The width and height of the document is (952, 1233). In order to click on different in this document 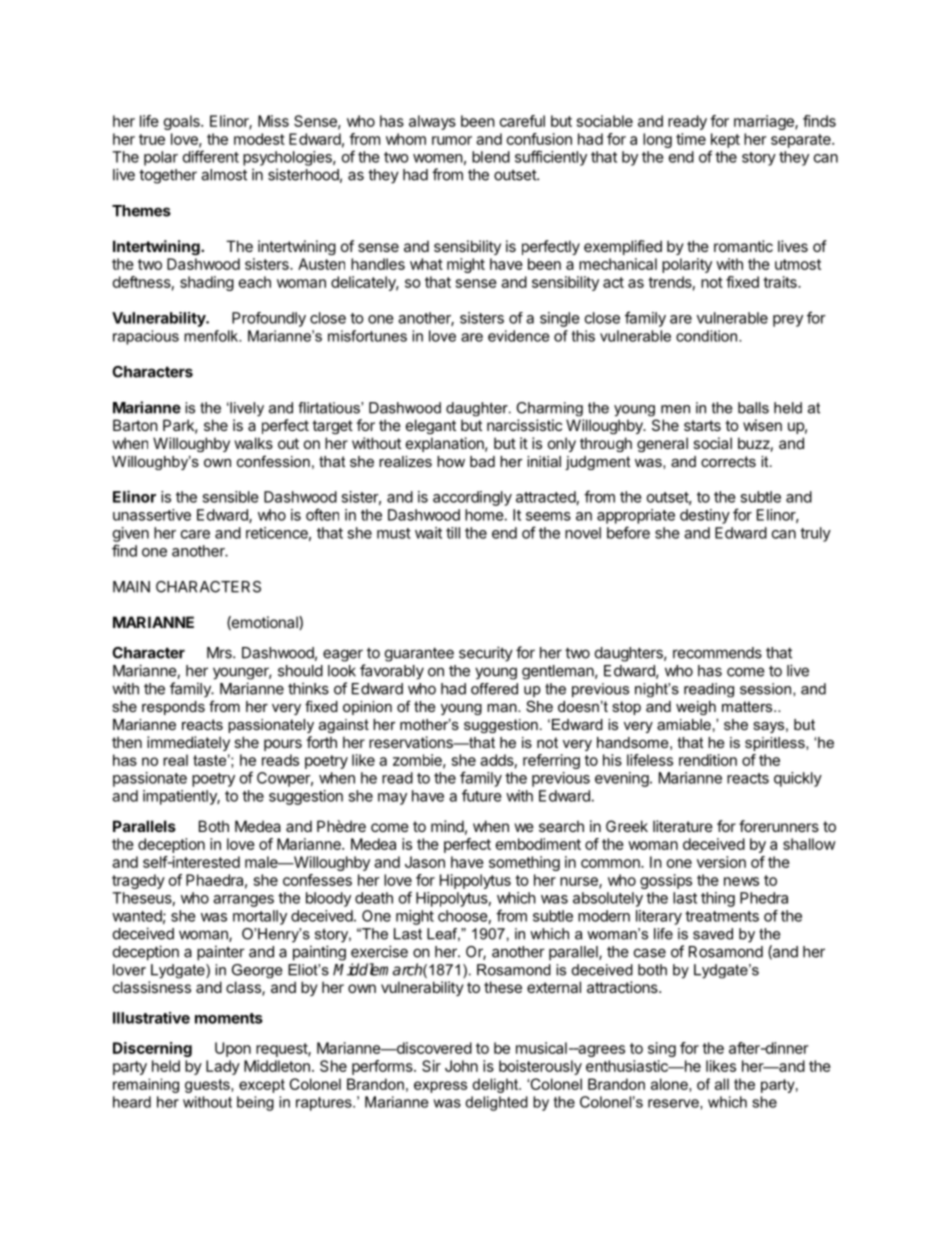, I will do `click(211, 156)`.
